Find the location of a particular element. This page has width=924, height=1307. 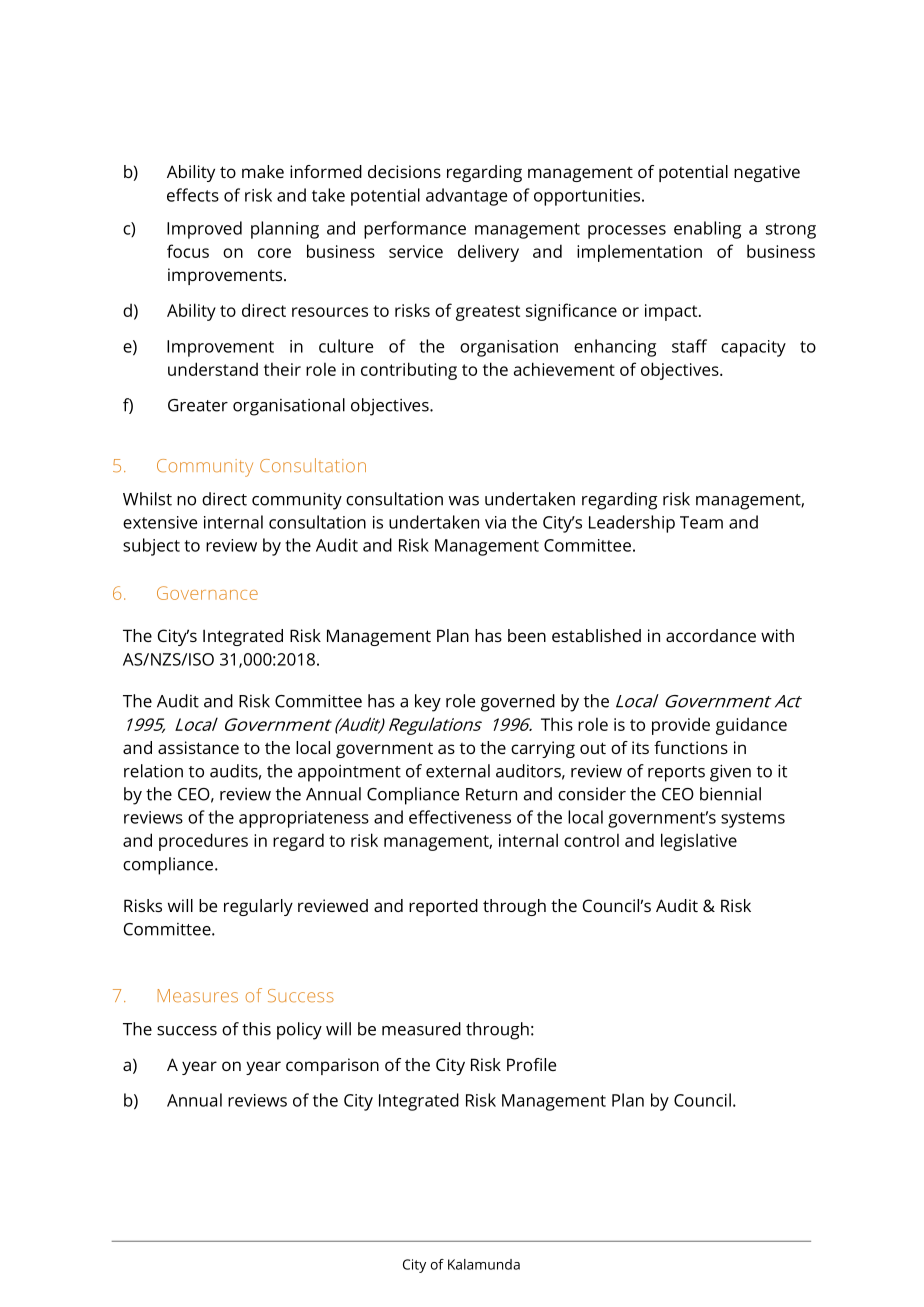

advantage is located at coordinates (467, 197).
